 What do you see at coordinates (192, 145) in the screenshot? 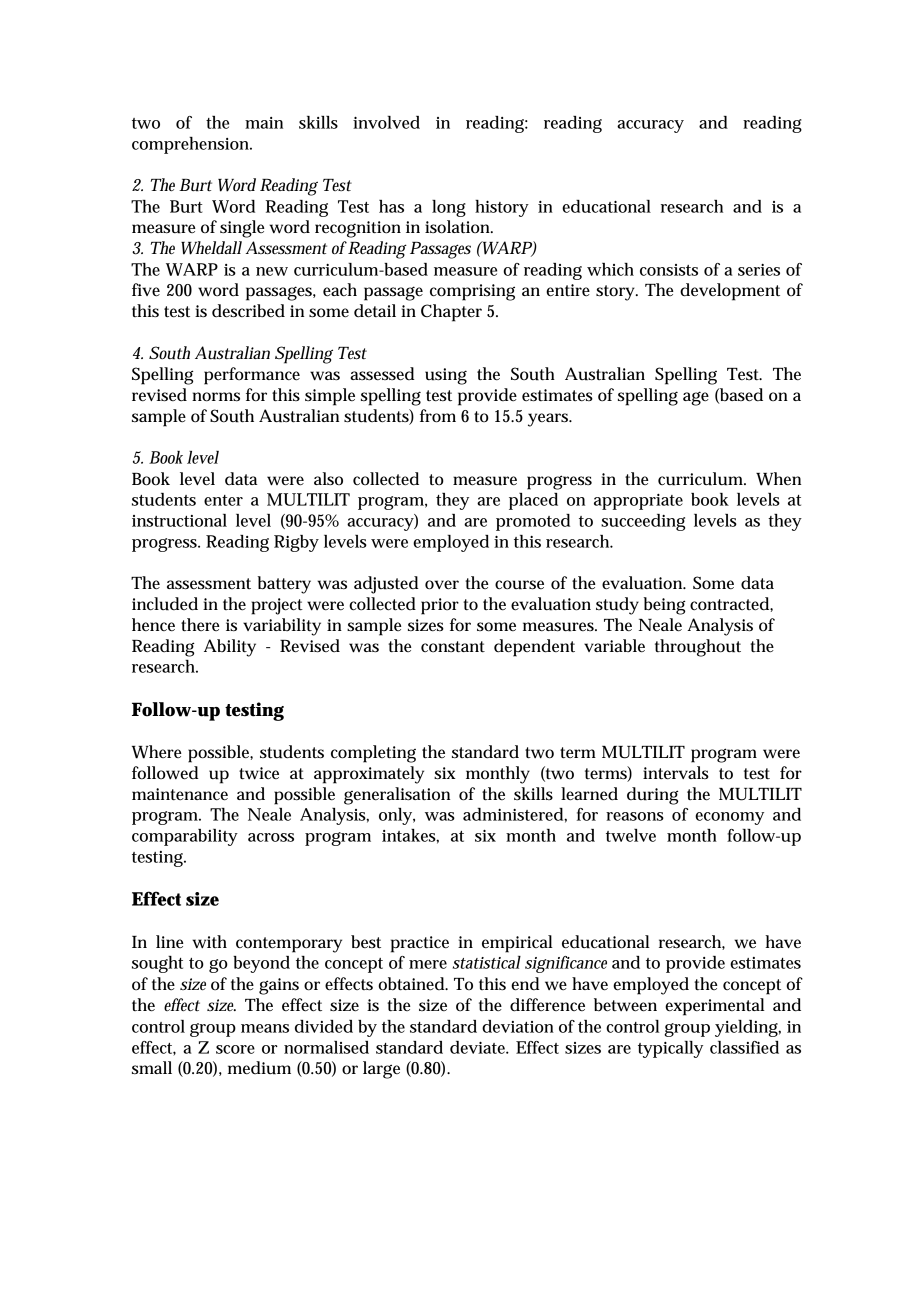
I see `comprehension` at bounding box center [192, 145].
